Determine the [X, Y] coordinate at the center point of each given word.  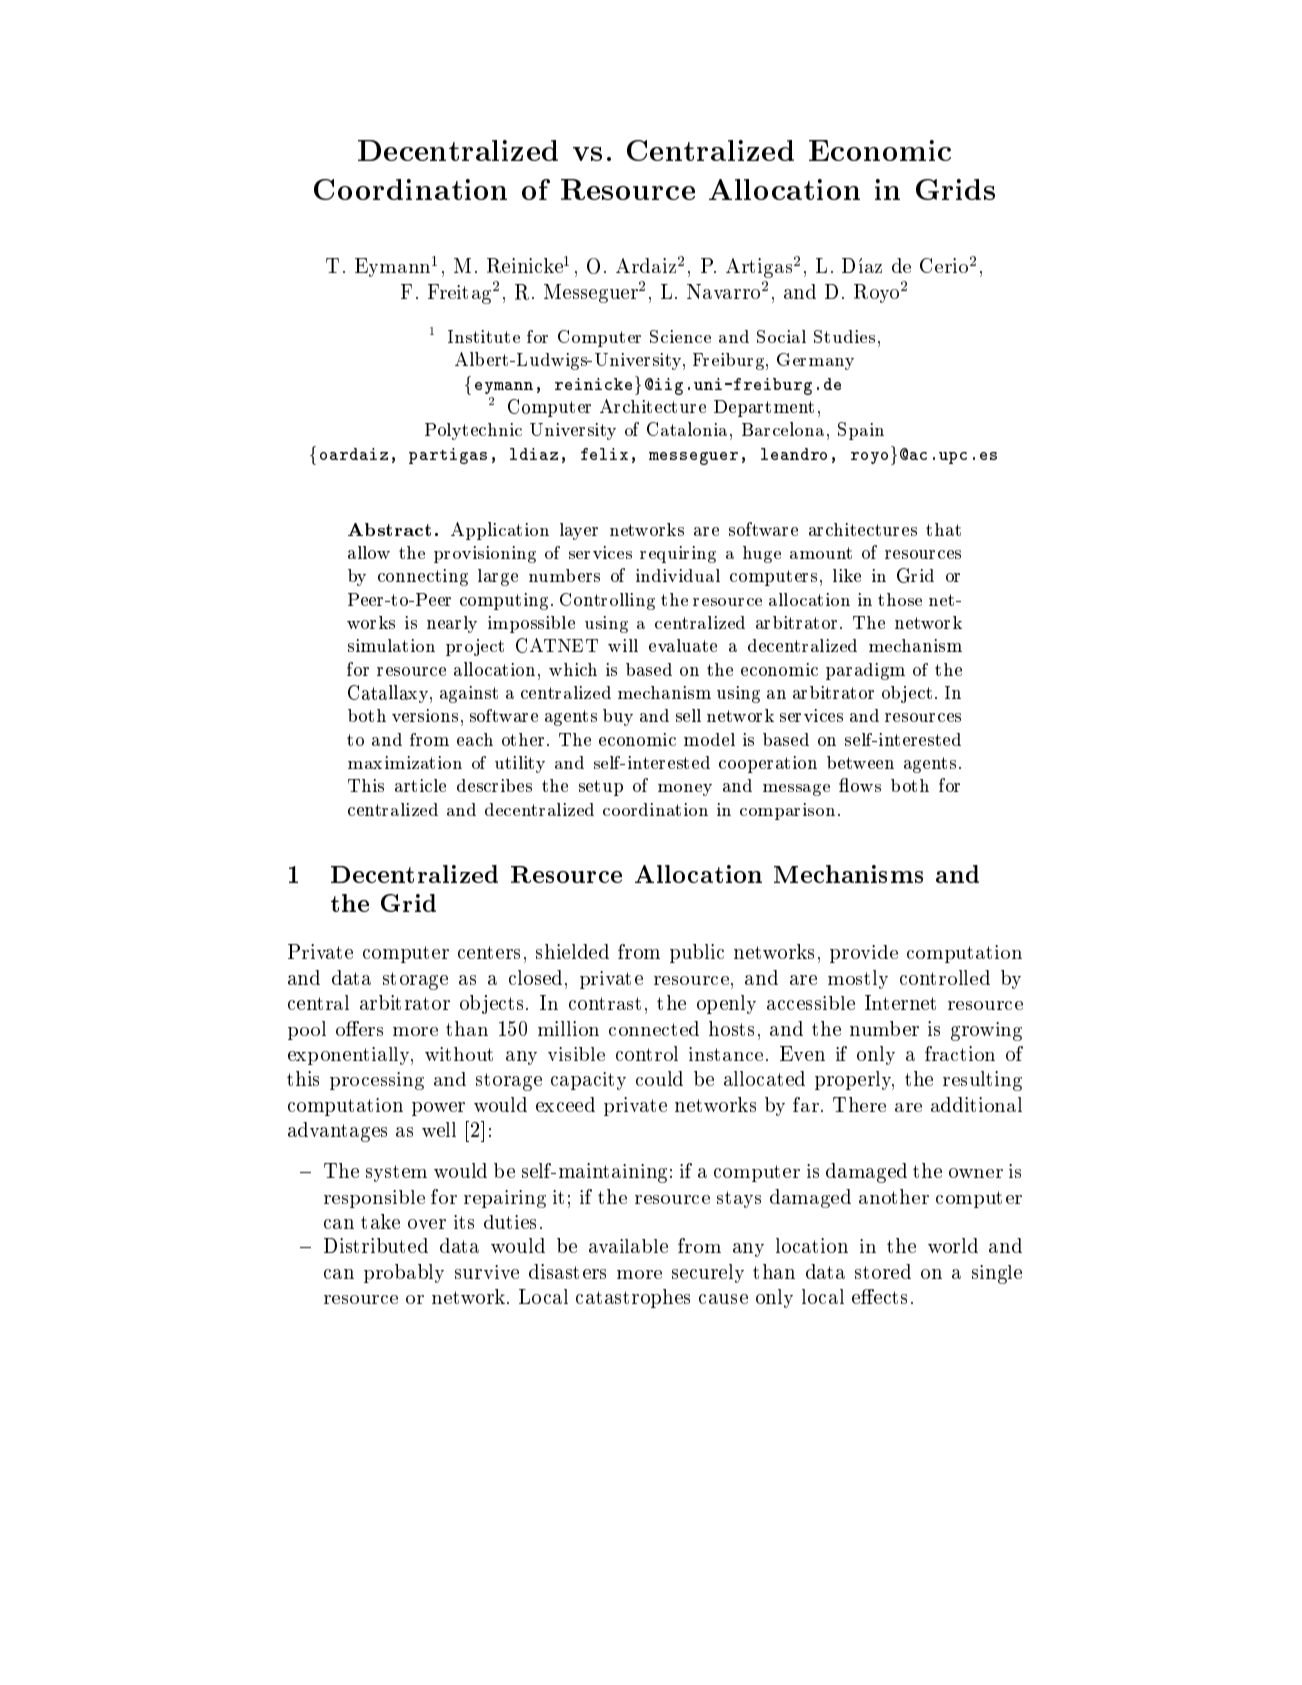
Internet [900, 1002]
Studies [844, 336]
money [685, 790]
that [943, 529]
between [860, 762]
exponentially [350, 1056]
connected [654, 1028]
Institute [484, 336]
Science [680, 336]
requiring [678, 554]
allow [369, 552]
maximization [405, 762]
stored [883, 1271]
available [628, 1246]
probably [404, 1273]
